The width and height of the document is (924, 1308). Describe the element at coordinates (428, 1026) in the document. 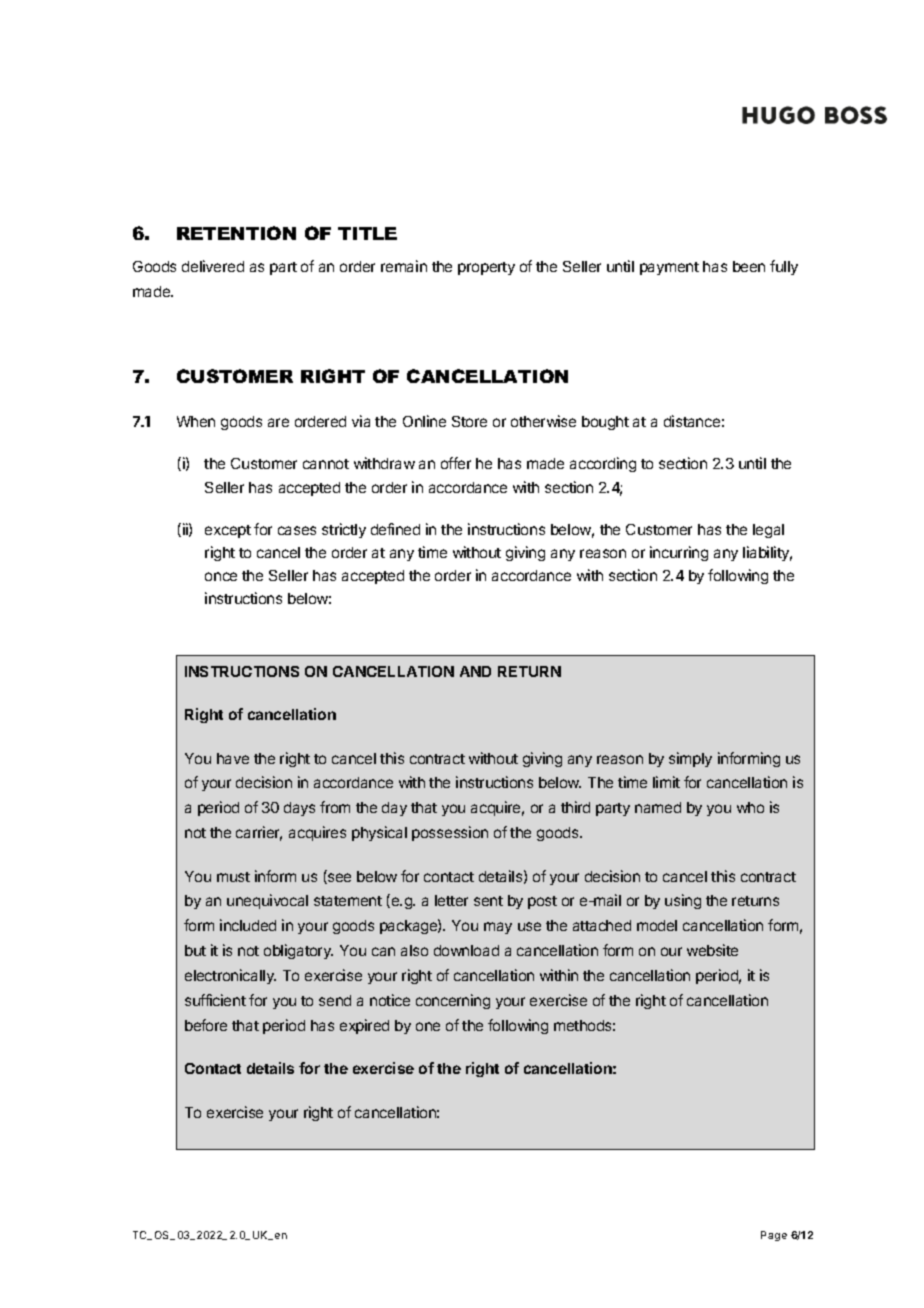

I see `one` at that location.
